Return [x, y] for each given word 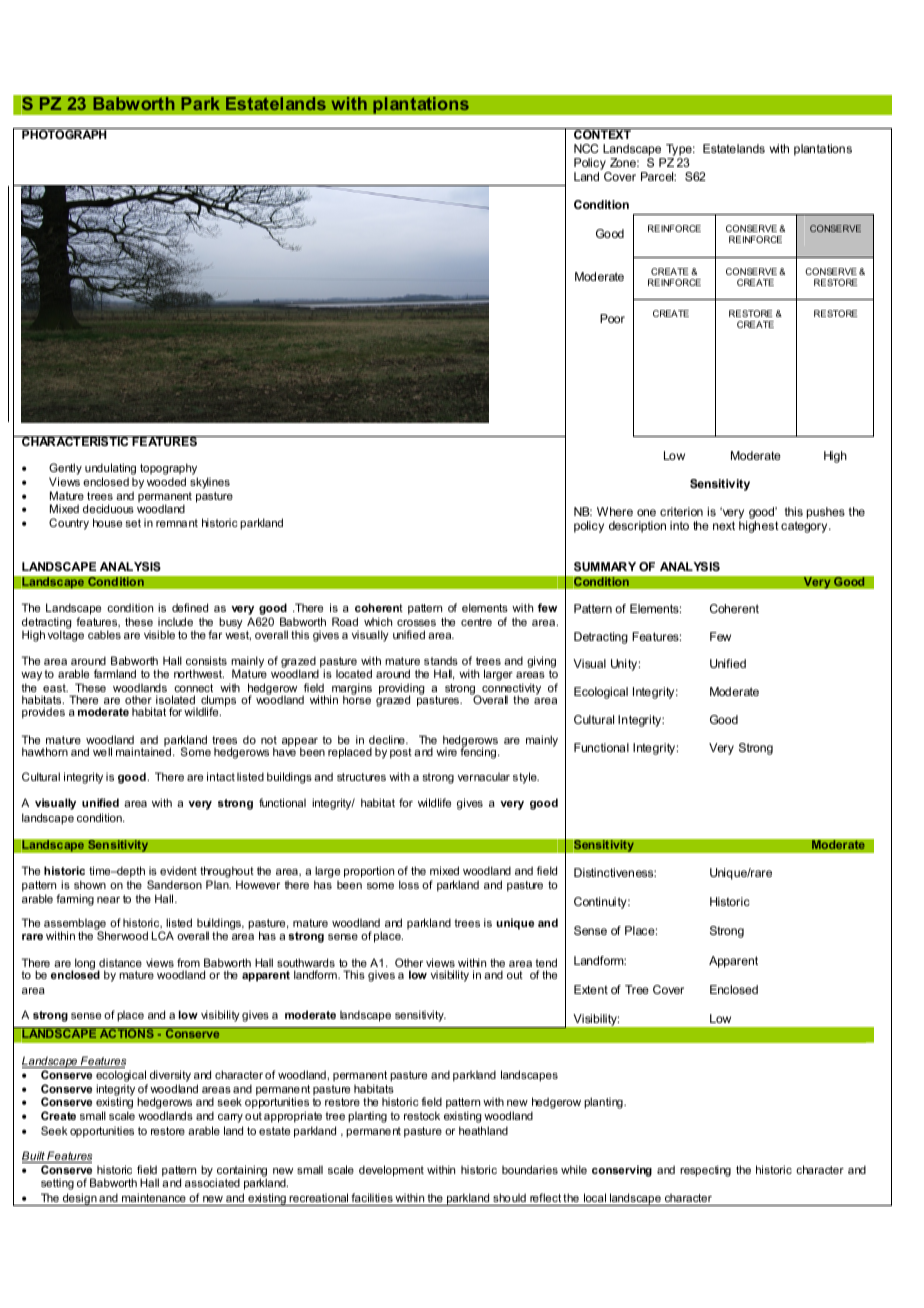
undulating [110, 470]
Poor [612, 318]
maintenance [154, 1197]
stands [441, 660]
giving [541, 663]
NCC [586, 148]
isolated [175, 699]
